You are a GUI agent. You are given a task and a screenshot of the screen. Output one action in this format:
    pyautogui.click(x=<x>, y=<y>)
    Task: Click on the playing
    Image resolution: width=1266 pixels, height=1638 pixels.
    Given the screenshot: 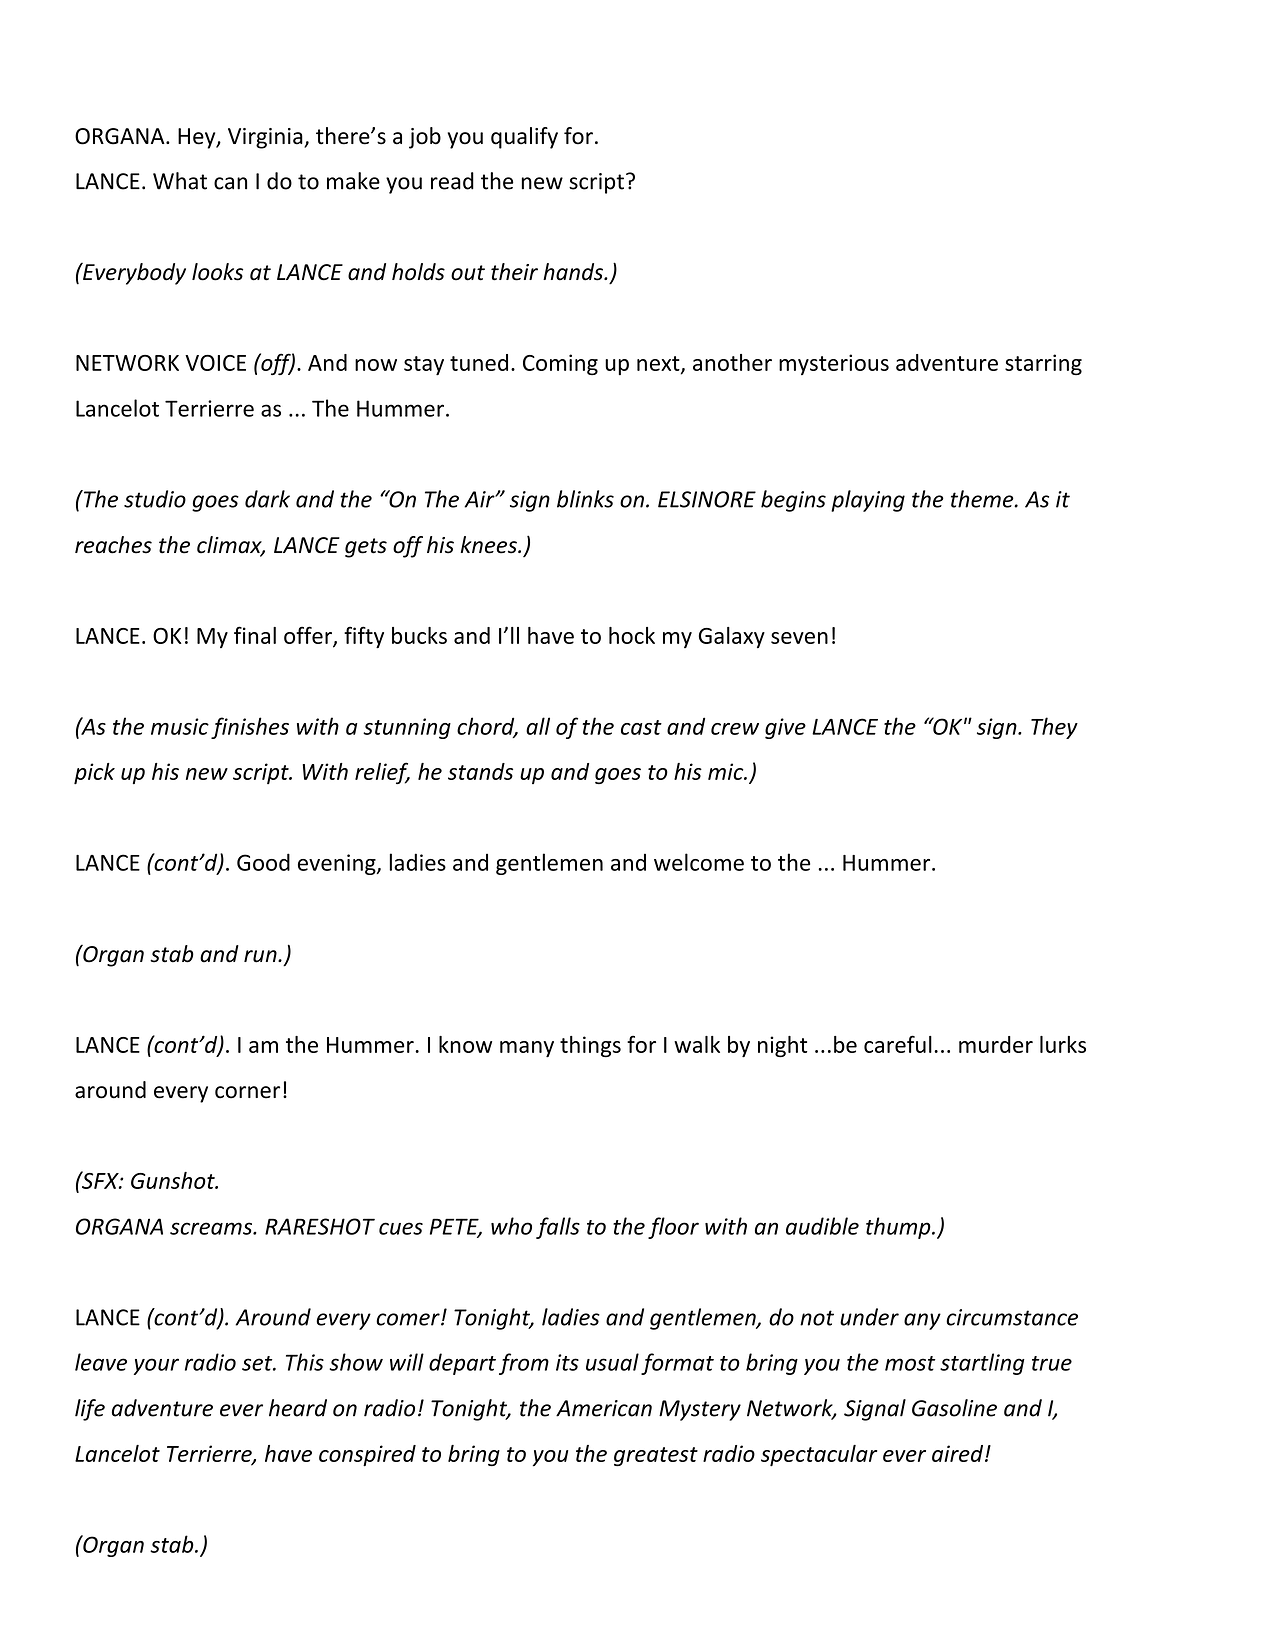 What is the action you would take?
    pyautogui.click(x=868, y=501)
